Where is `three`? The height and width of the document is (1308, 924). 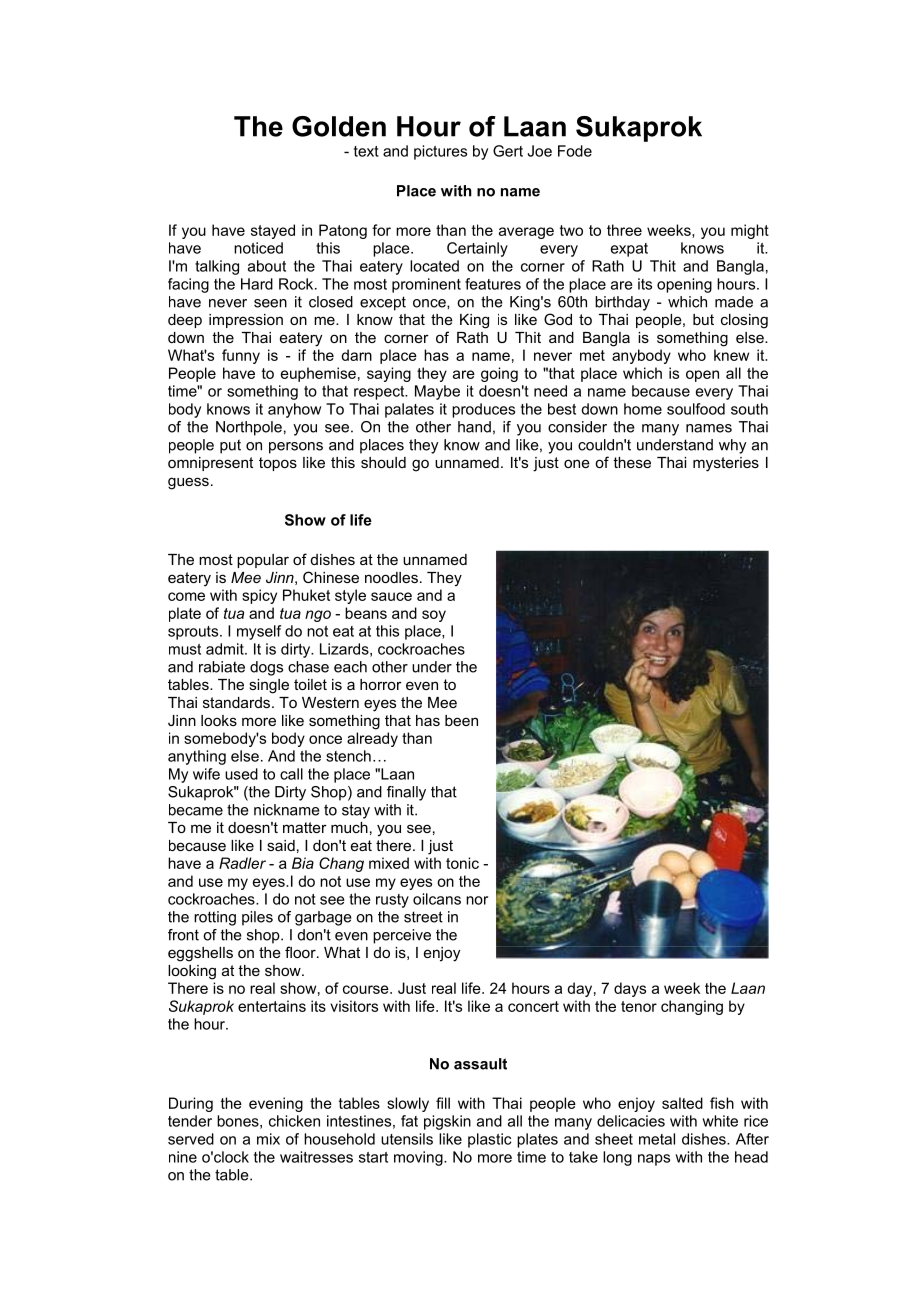
three is located at coordinates (624, 230).
